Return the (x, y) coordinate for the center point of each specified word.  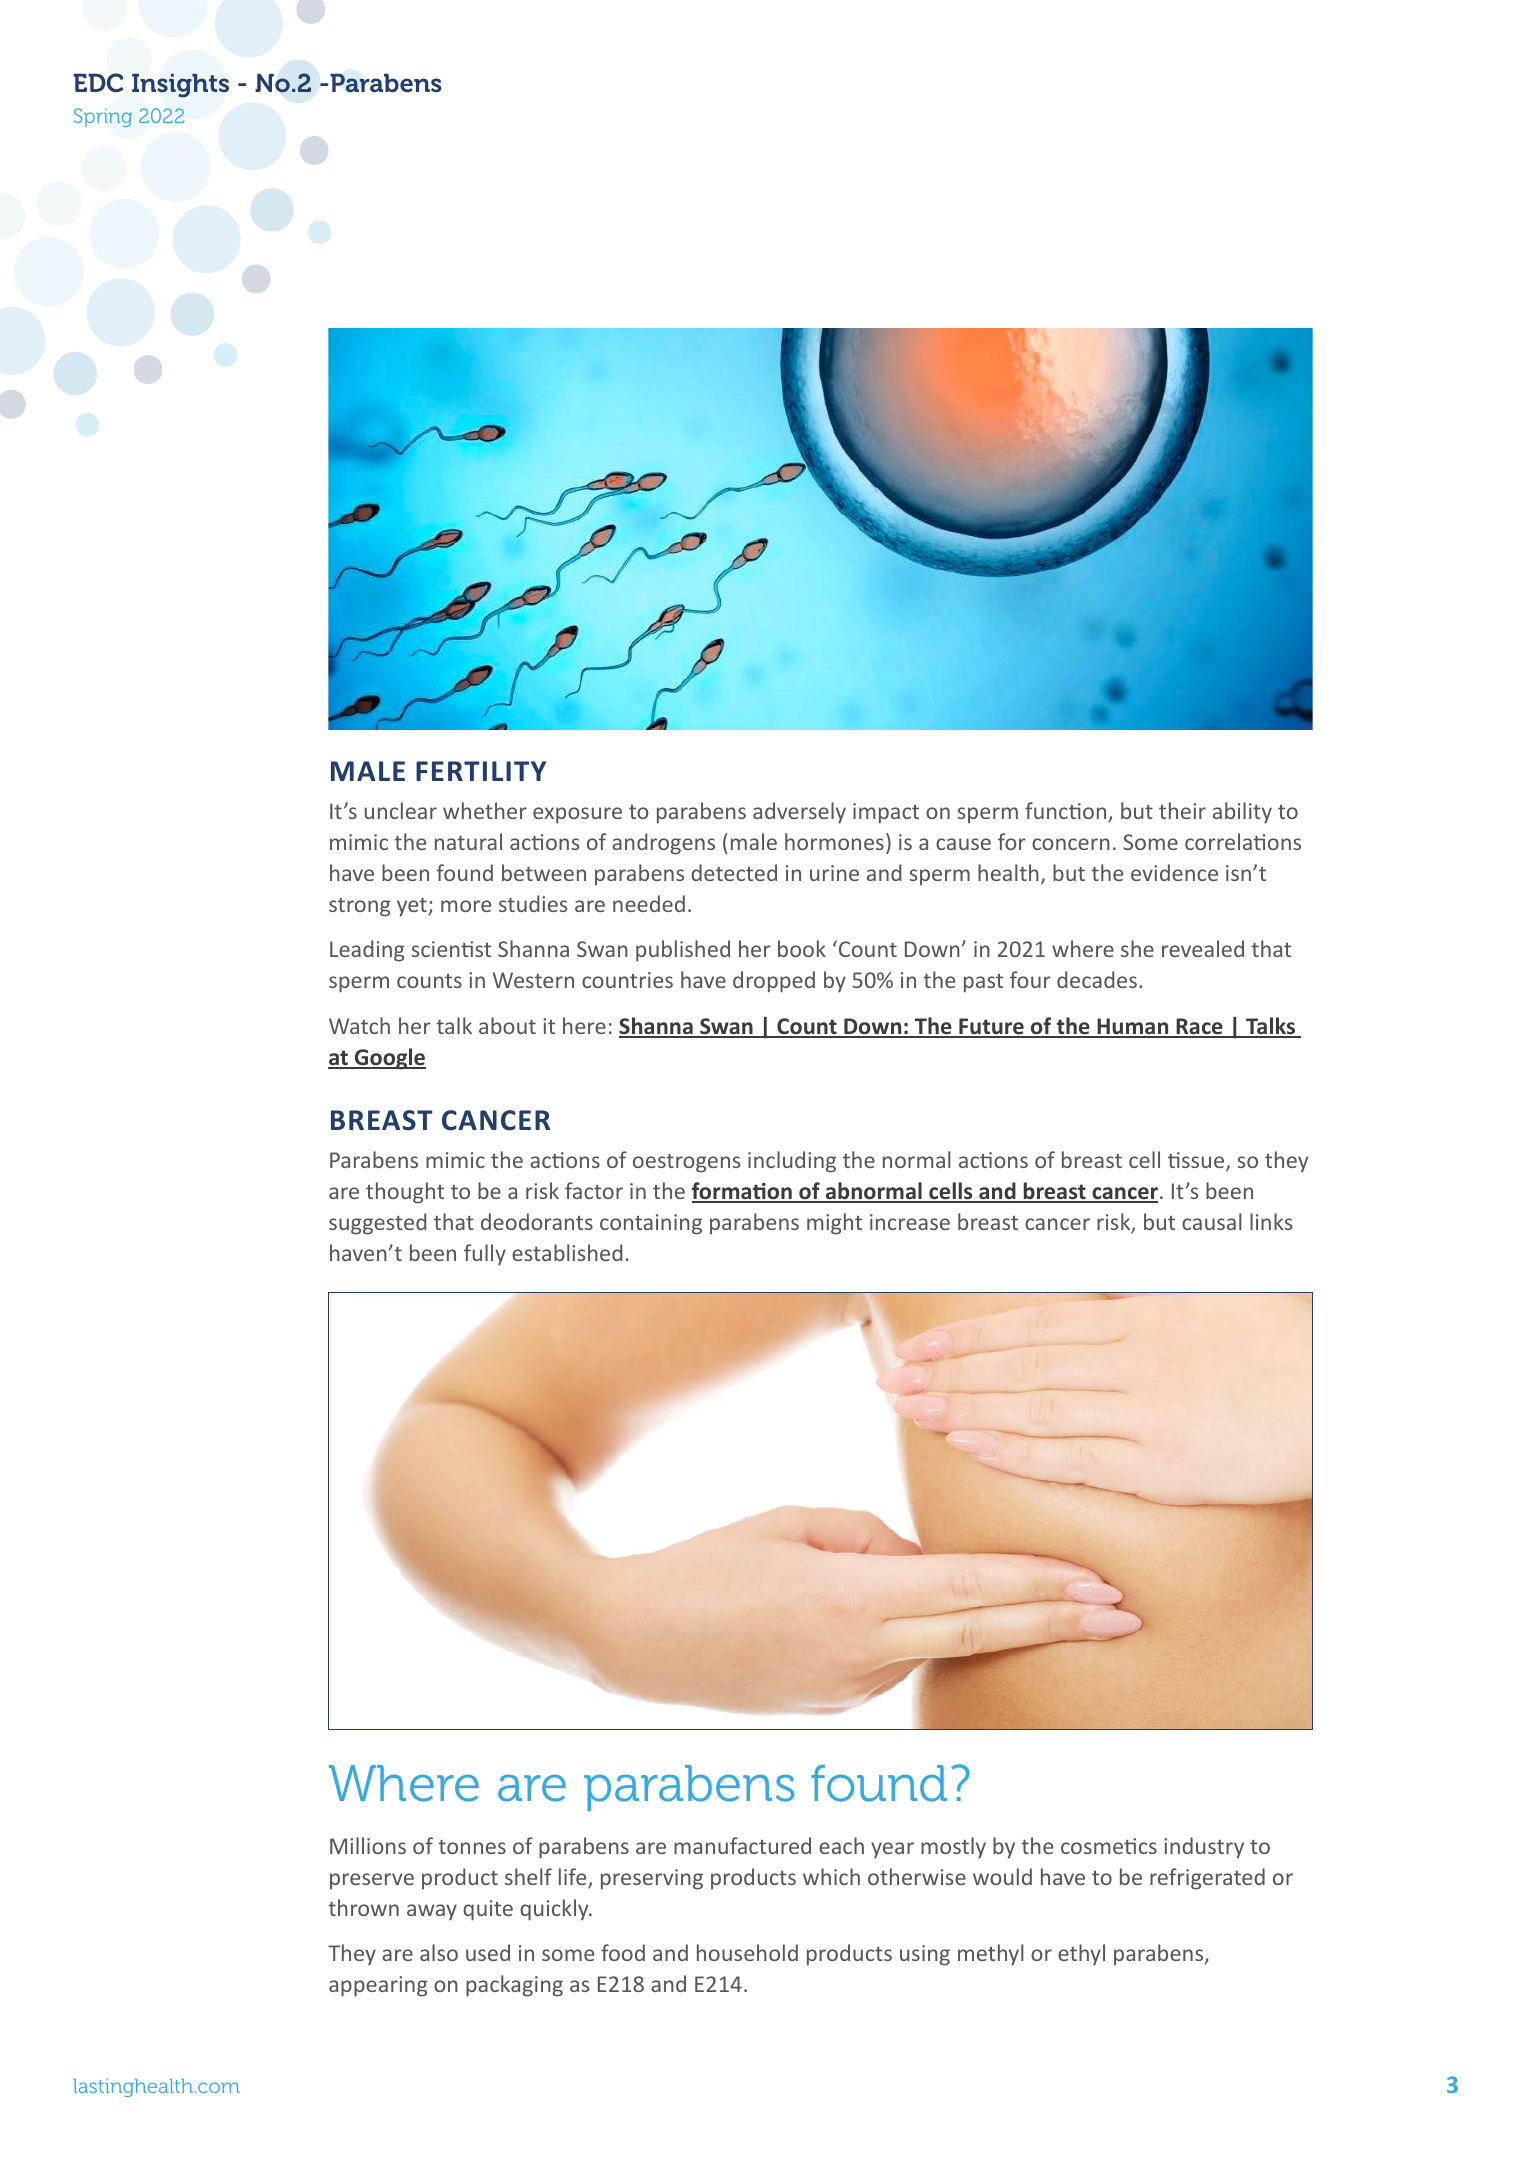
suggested (377, 1224)
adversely (799, 813)
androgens (663, 844)
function (1067, 812)
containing (651, 1224)
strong (359, 907)
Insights (180, 86)
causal (1212, 1221)
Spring (103, 117)
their (1182, 810)
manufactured (742, 1845)
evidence (1174, 872)
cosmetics (1109, 1846)
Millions (368, 1845)
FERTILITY (481, 771)
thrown (363, 1907)
